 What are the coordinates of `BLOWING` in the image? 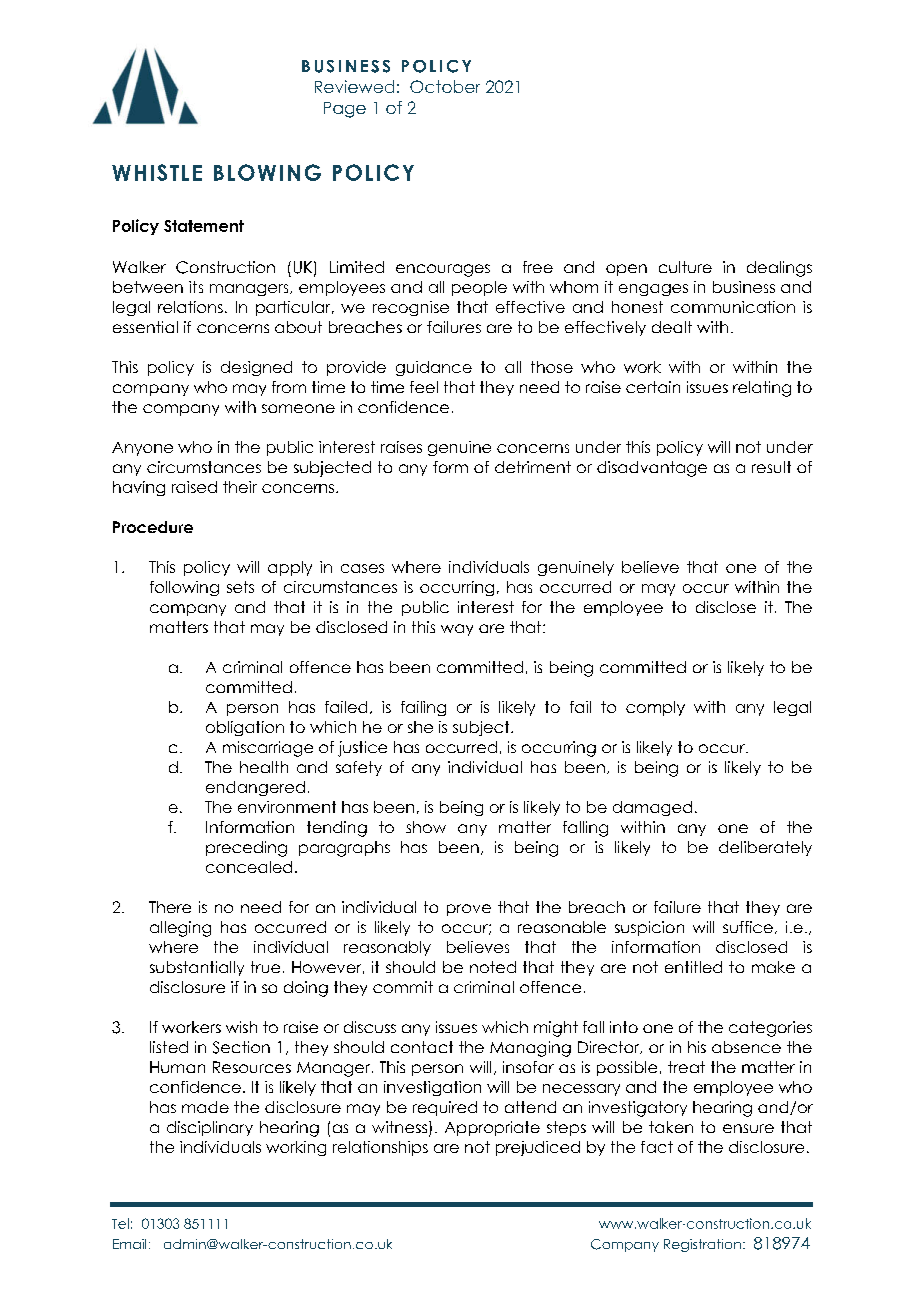 It's located at (267, 172).
